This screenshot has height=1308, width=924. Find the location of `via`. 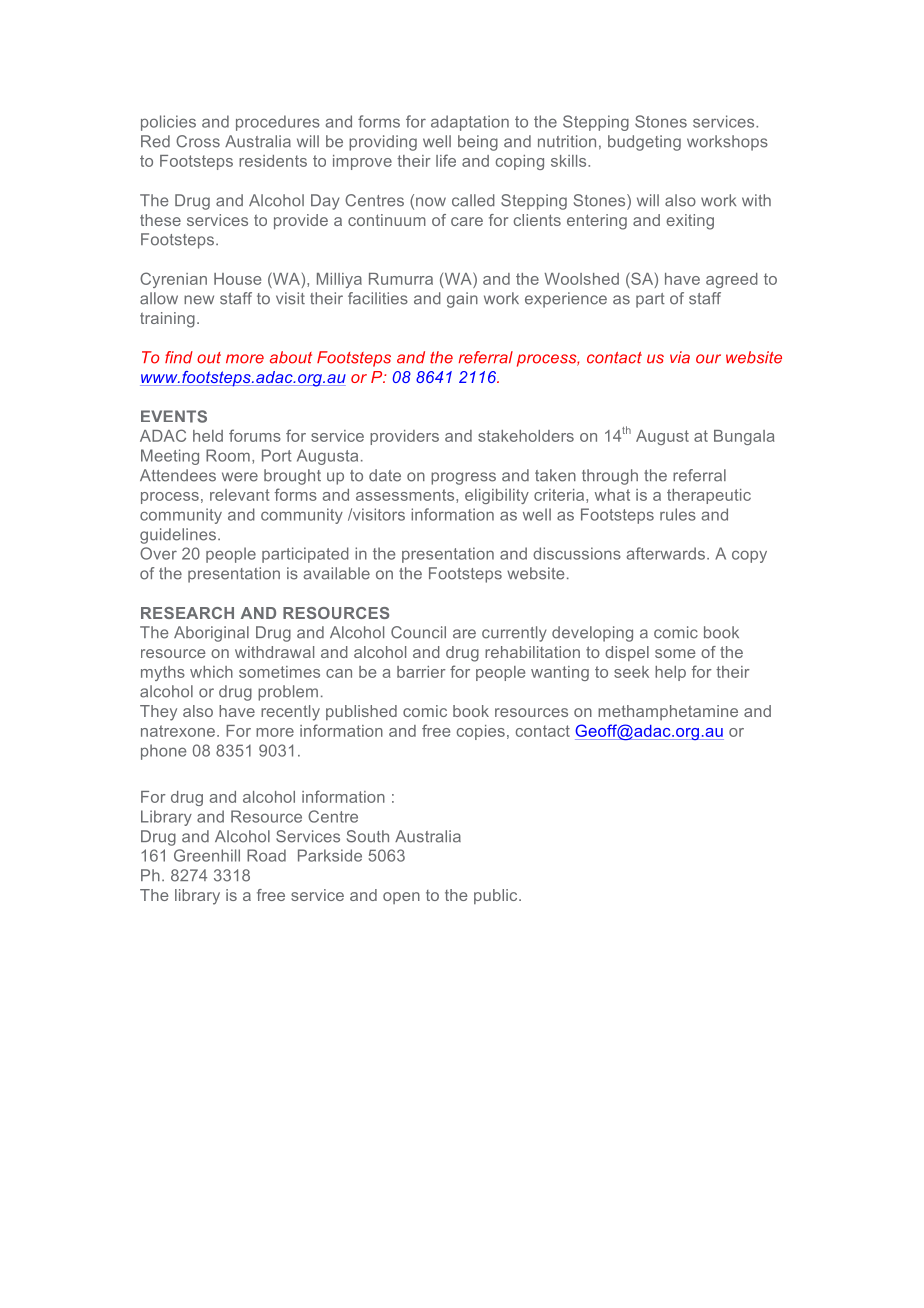

via is located at coordinates (680, 357).
